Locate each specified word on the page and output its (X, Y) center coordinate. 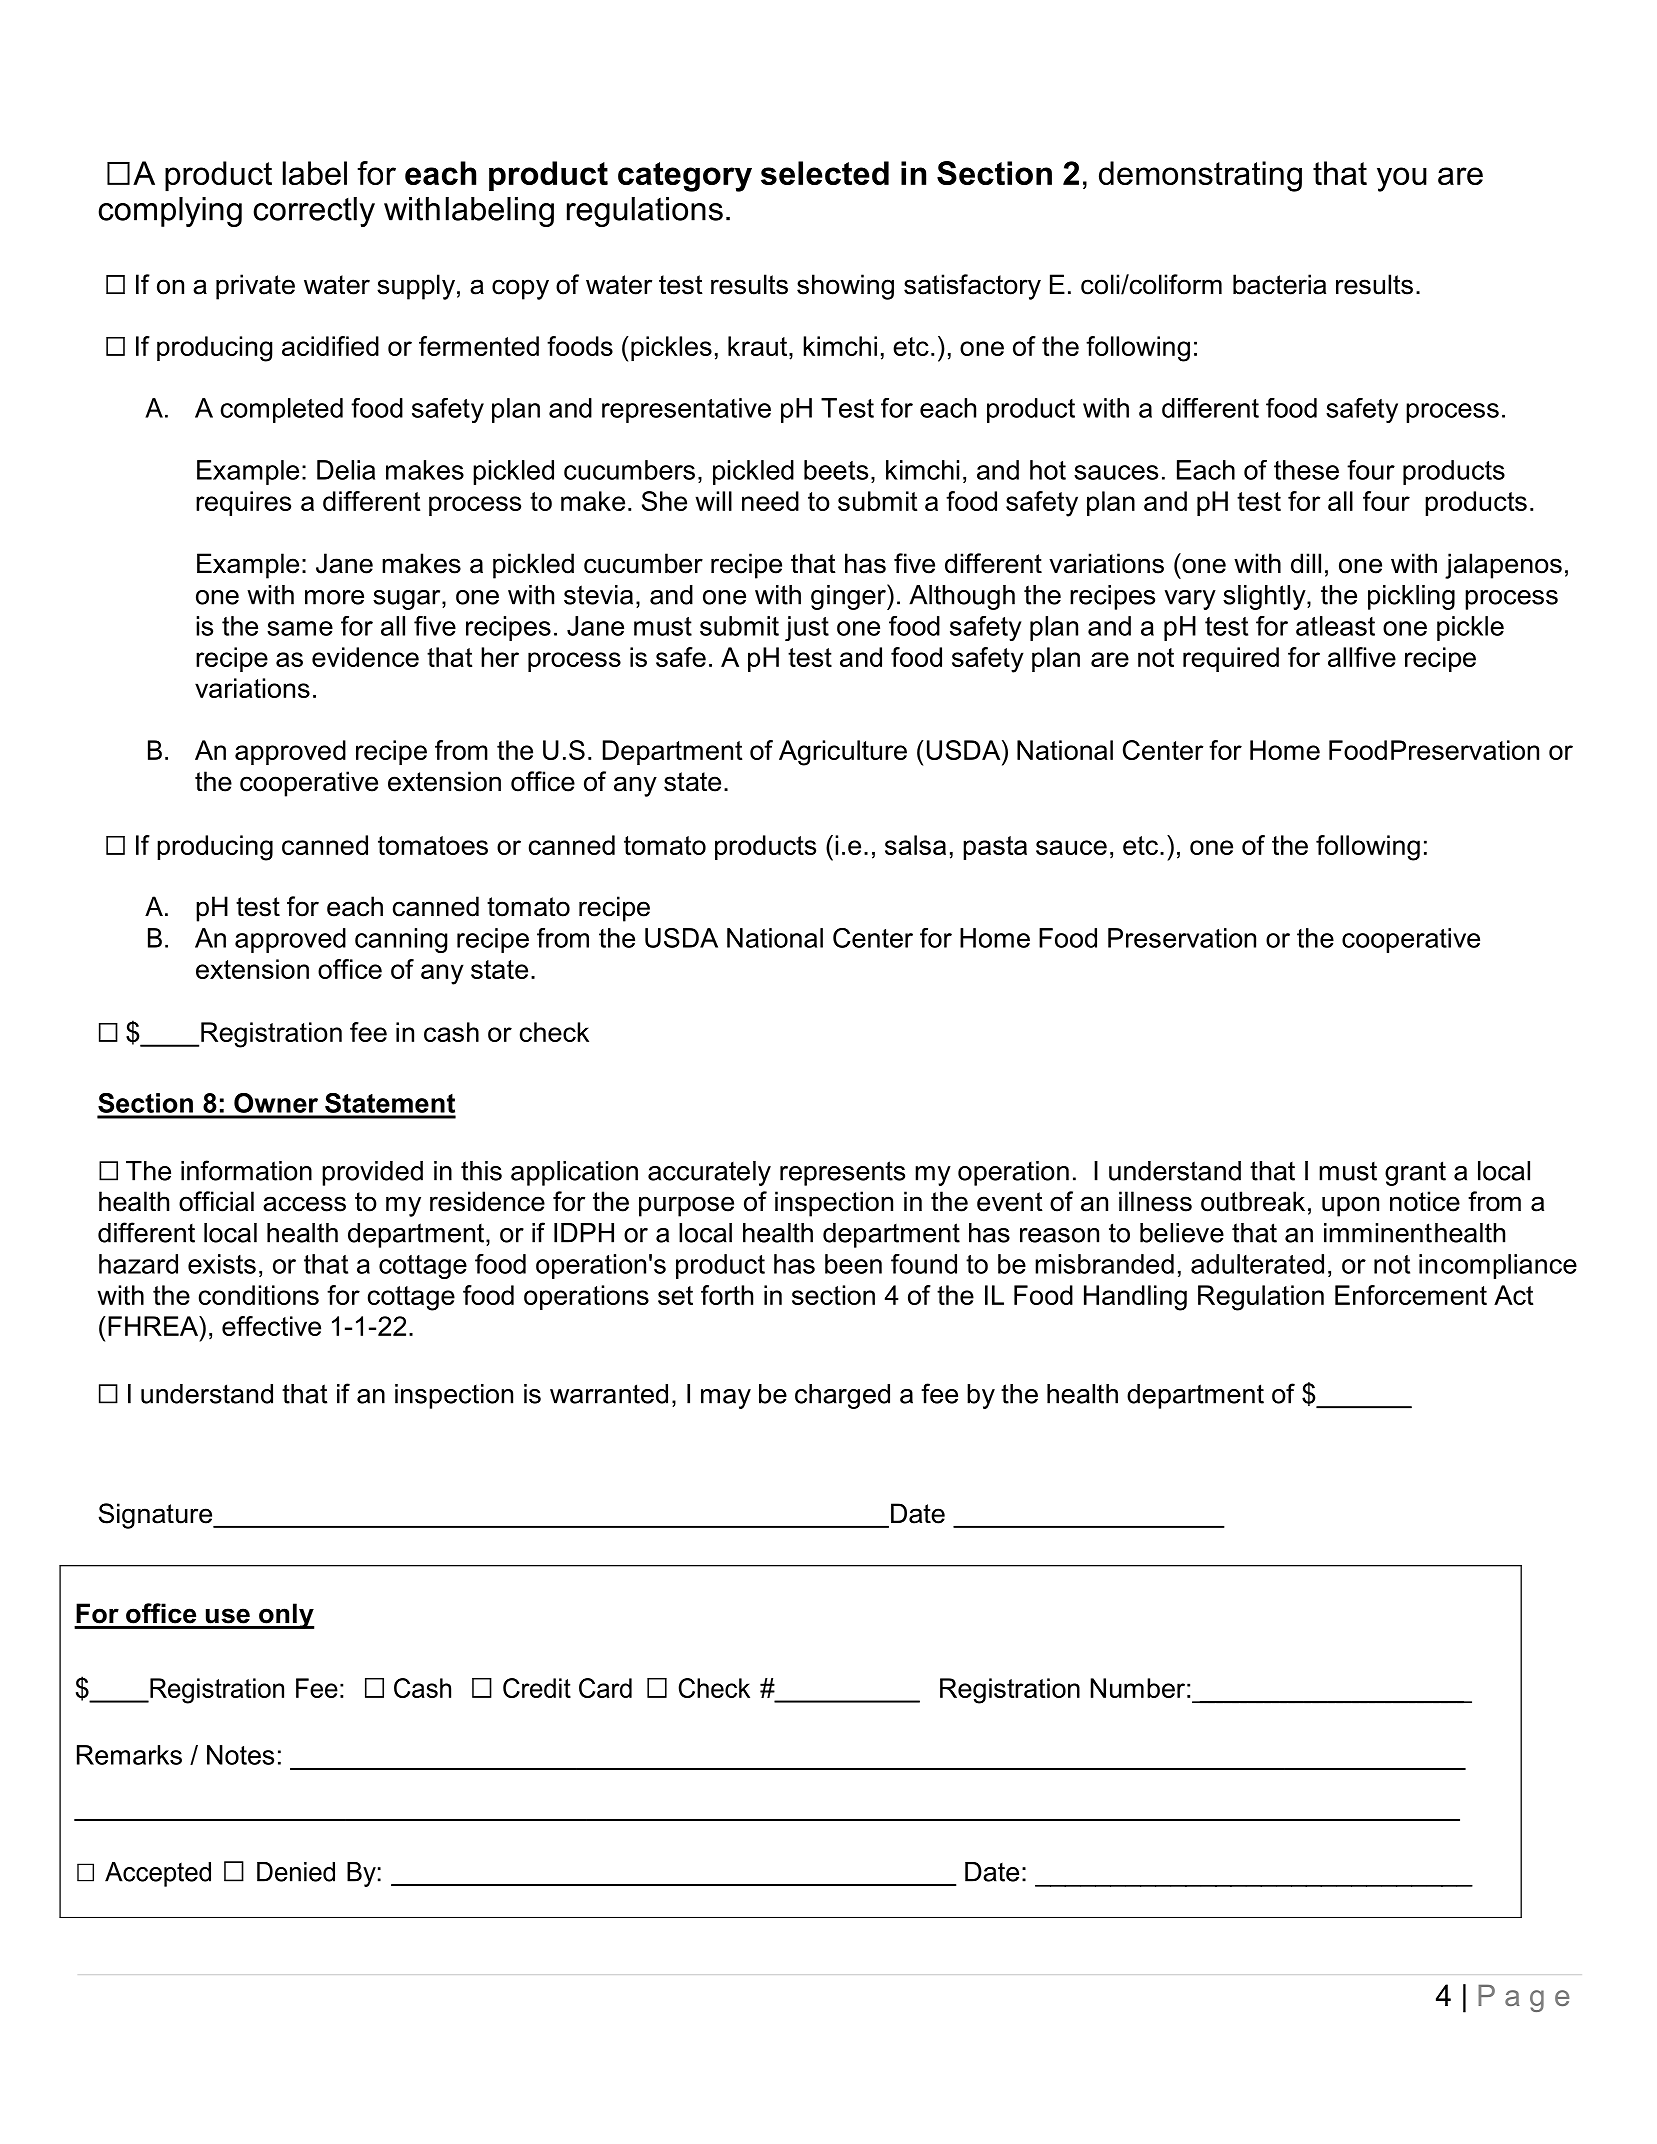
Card (605, 1688)
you (1402, 179)
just (807, 628)
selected (825, 173)
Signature (157, 1516)
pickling (1411, 597)
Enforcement (1411, 1295)
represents (842, 1173)
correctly (314, 212)
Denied (296, 1872)
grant (1415, 1173)
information (246, 1170)
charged (842, 1396)
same (300, 628)
